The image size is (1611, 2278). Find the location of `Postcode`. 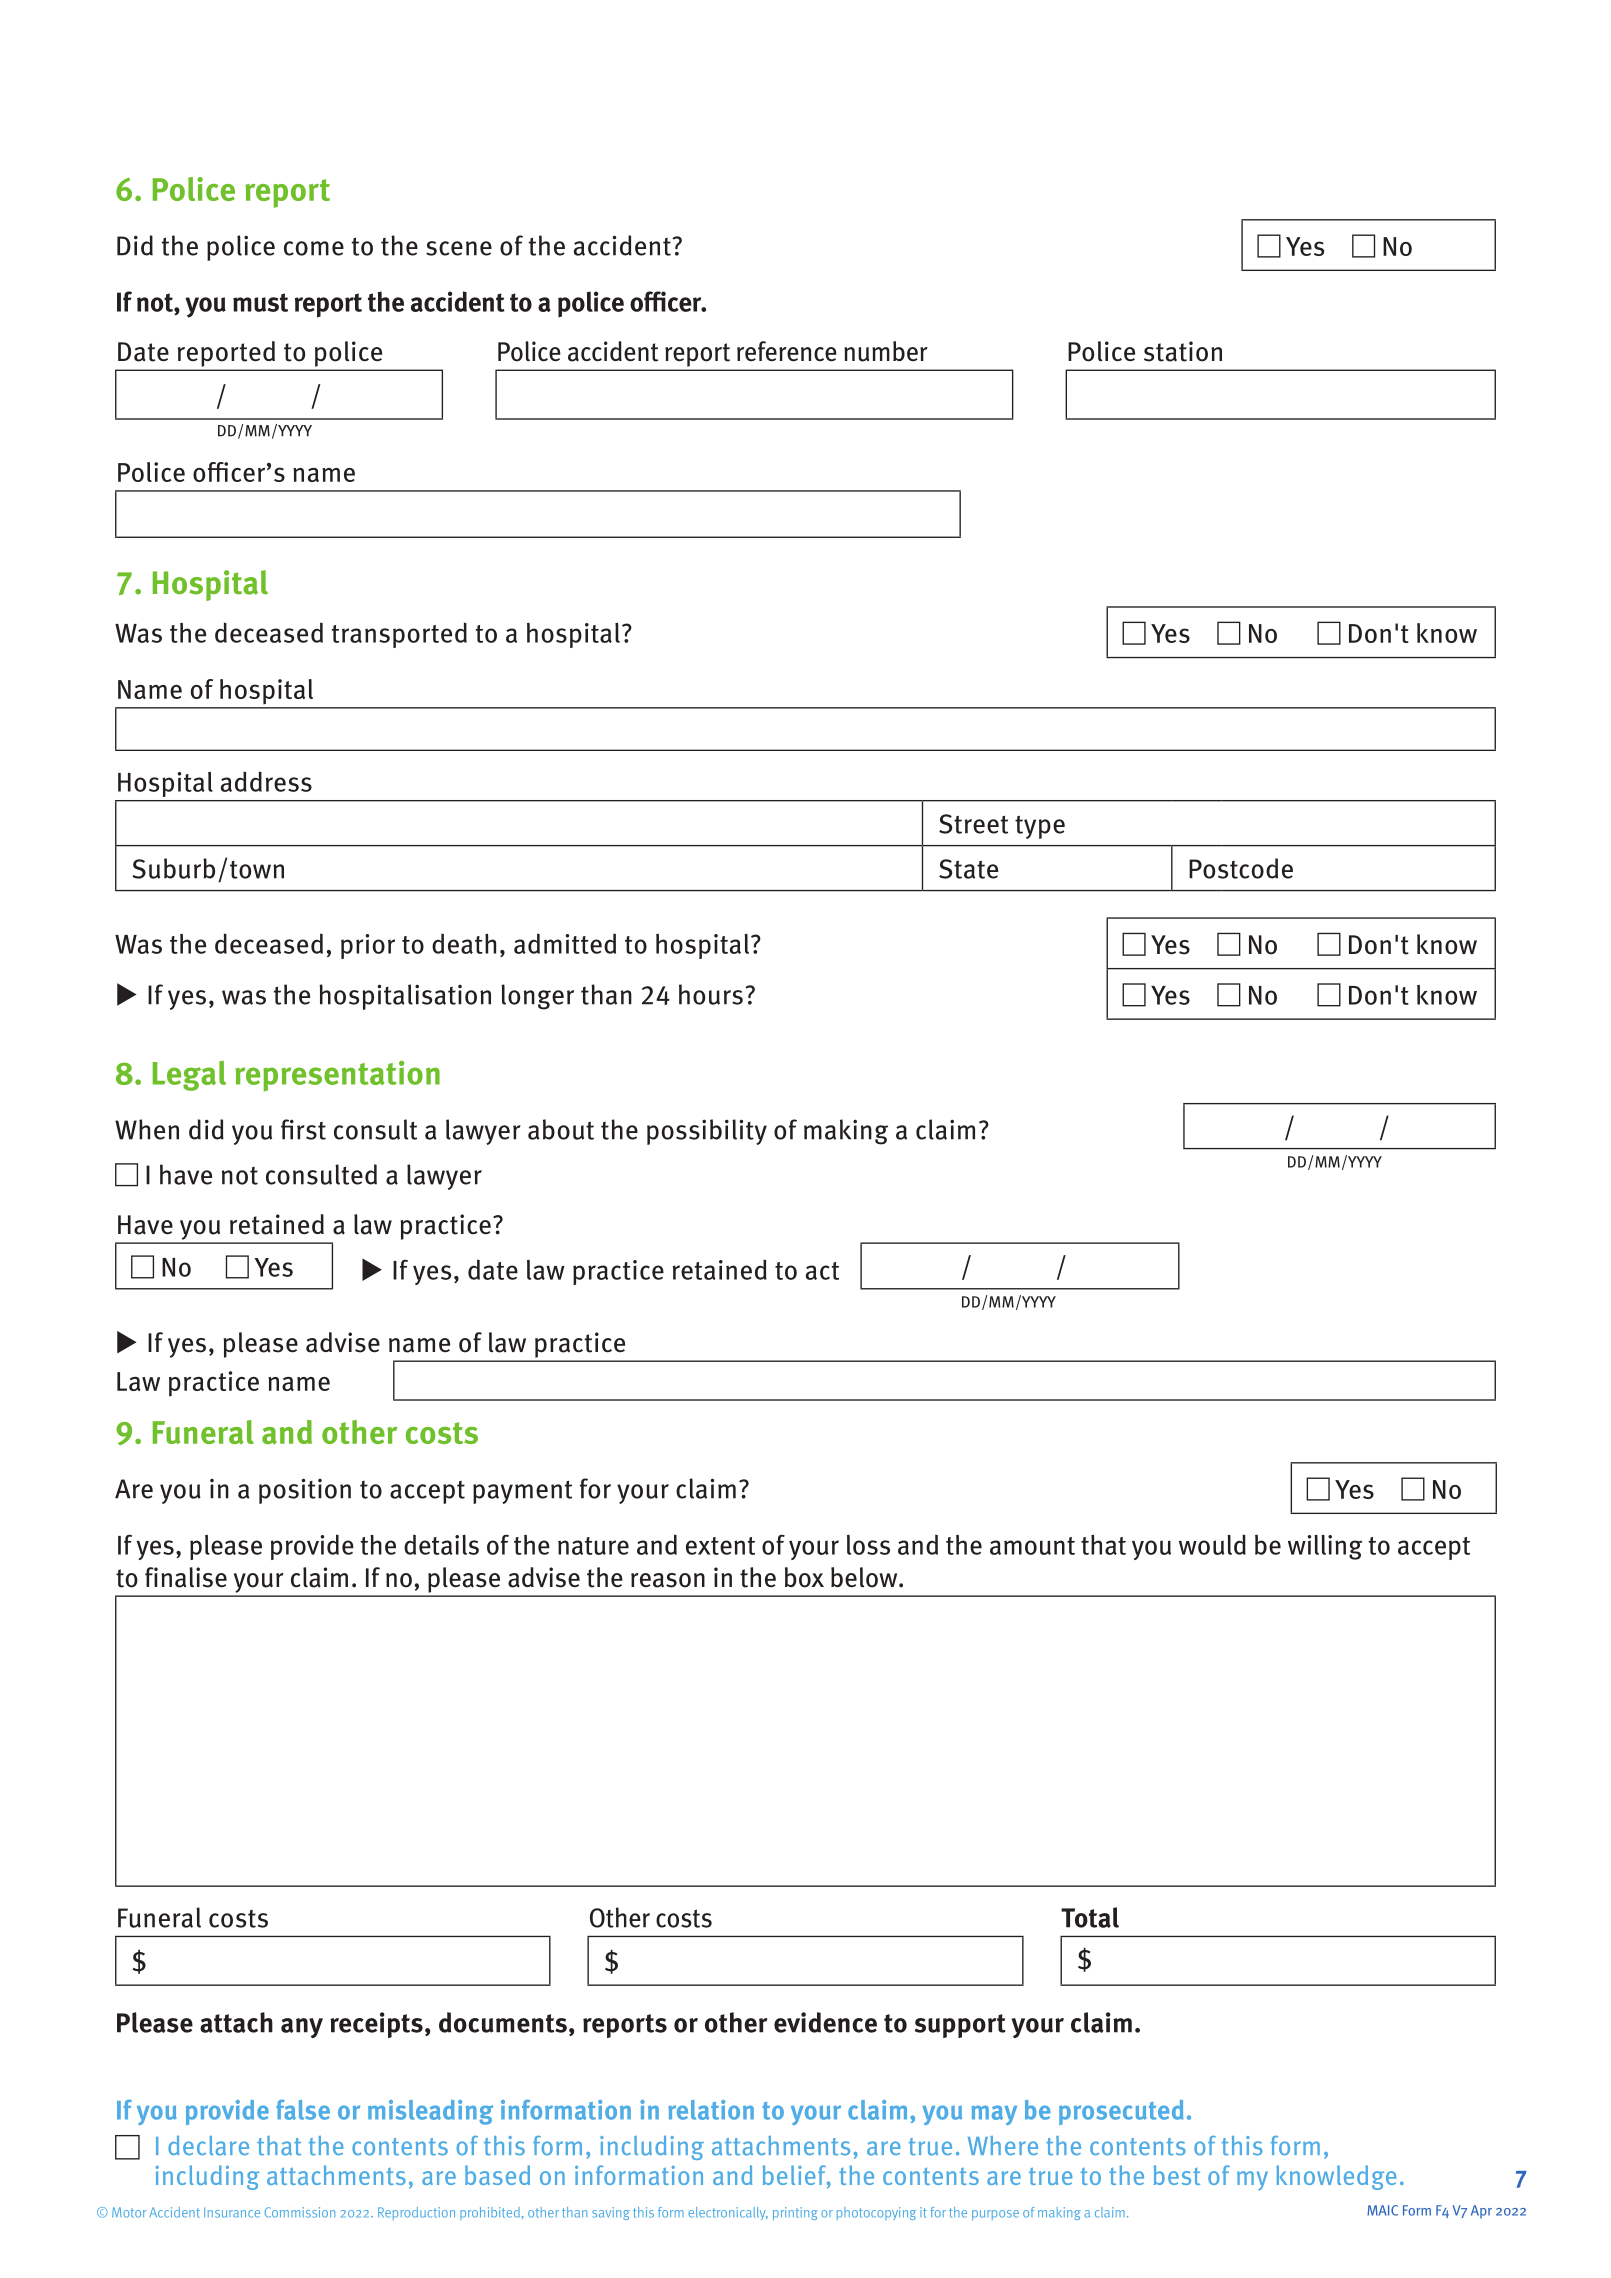

Postcode is located at coordinates (1241, 868).
